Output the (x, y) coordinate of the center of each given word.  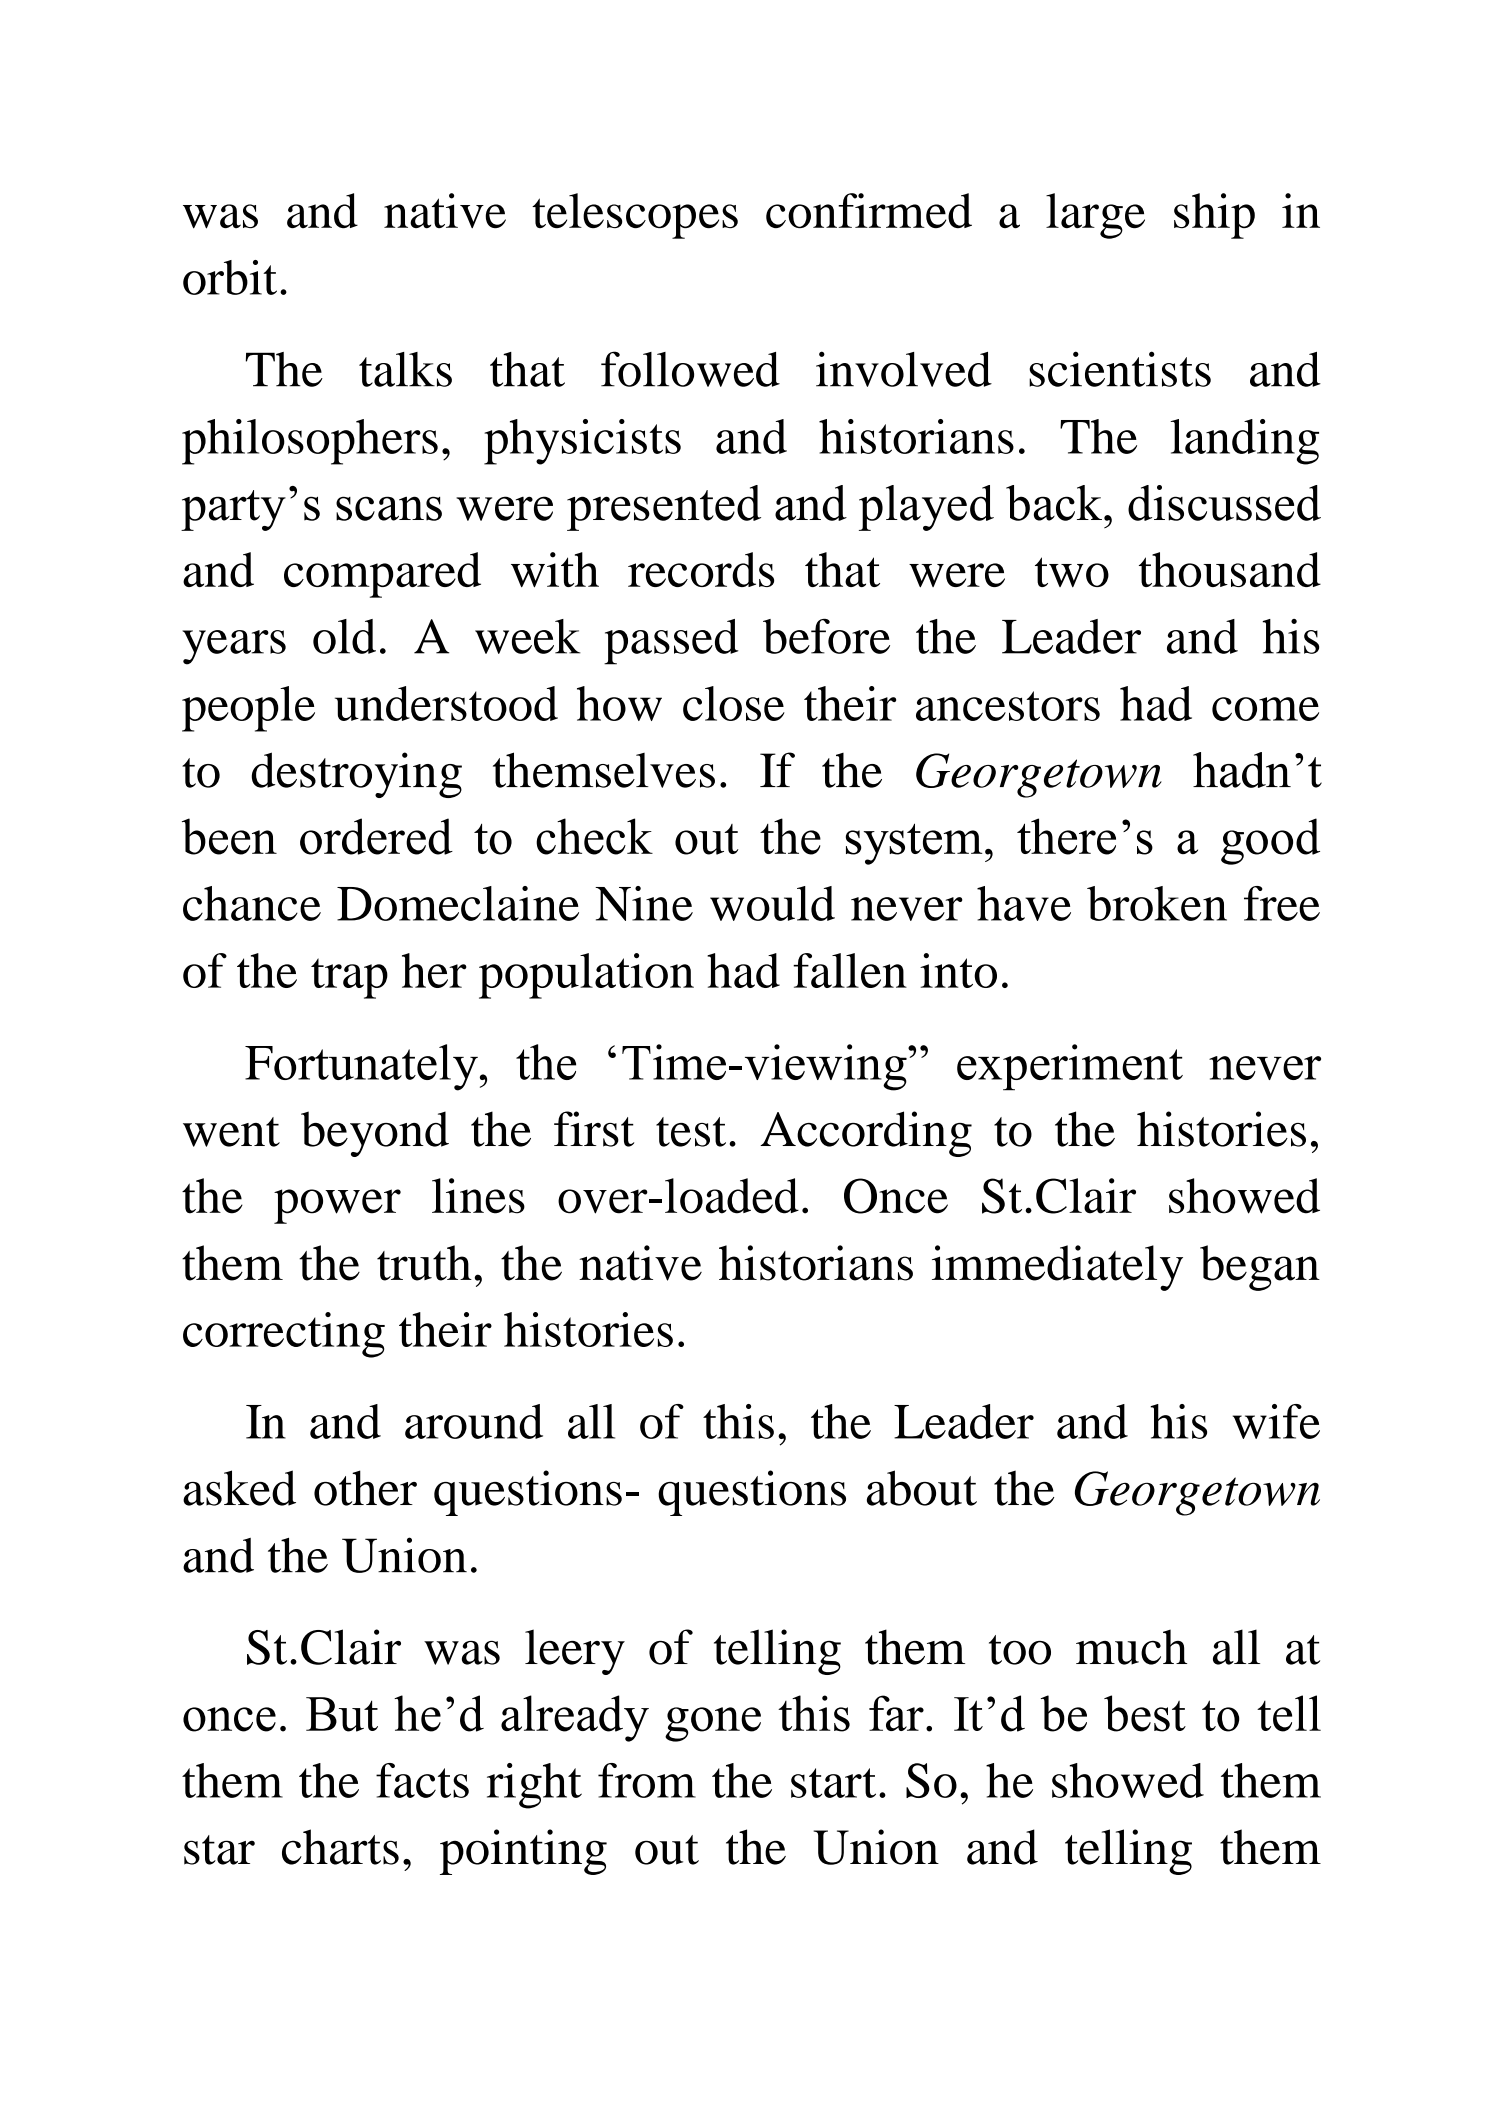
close (734, 703)
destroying (356, 775)
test (691, 1132)
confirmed (869, 210)
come (1265, 709)
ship (1214, 216)
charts (340, 1847)
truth (424, 1263)
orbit (230, 277)
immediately (1057, 1268)
